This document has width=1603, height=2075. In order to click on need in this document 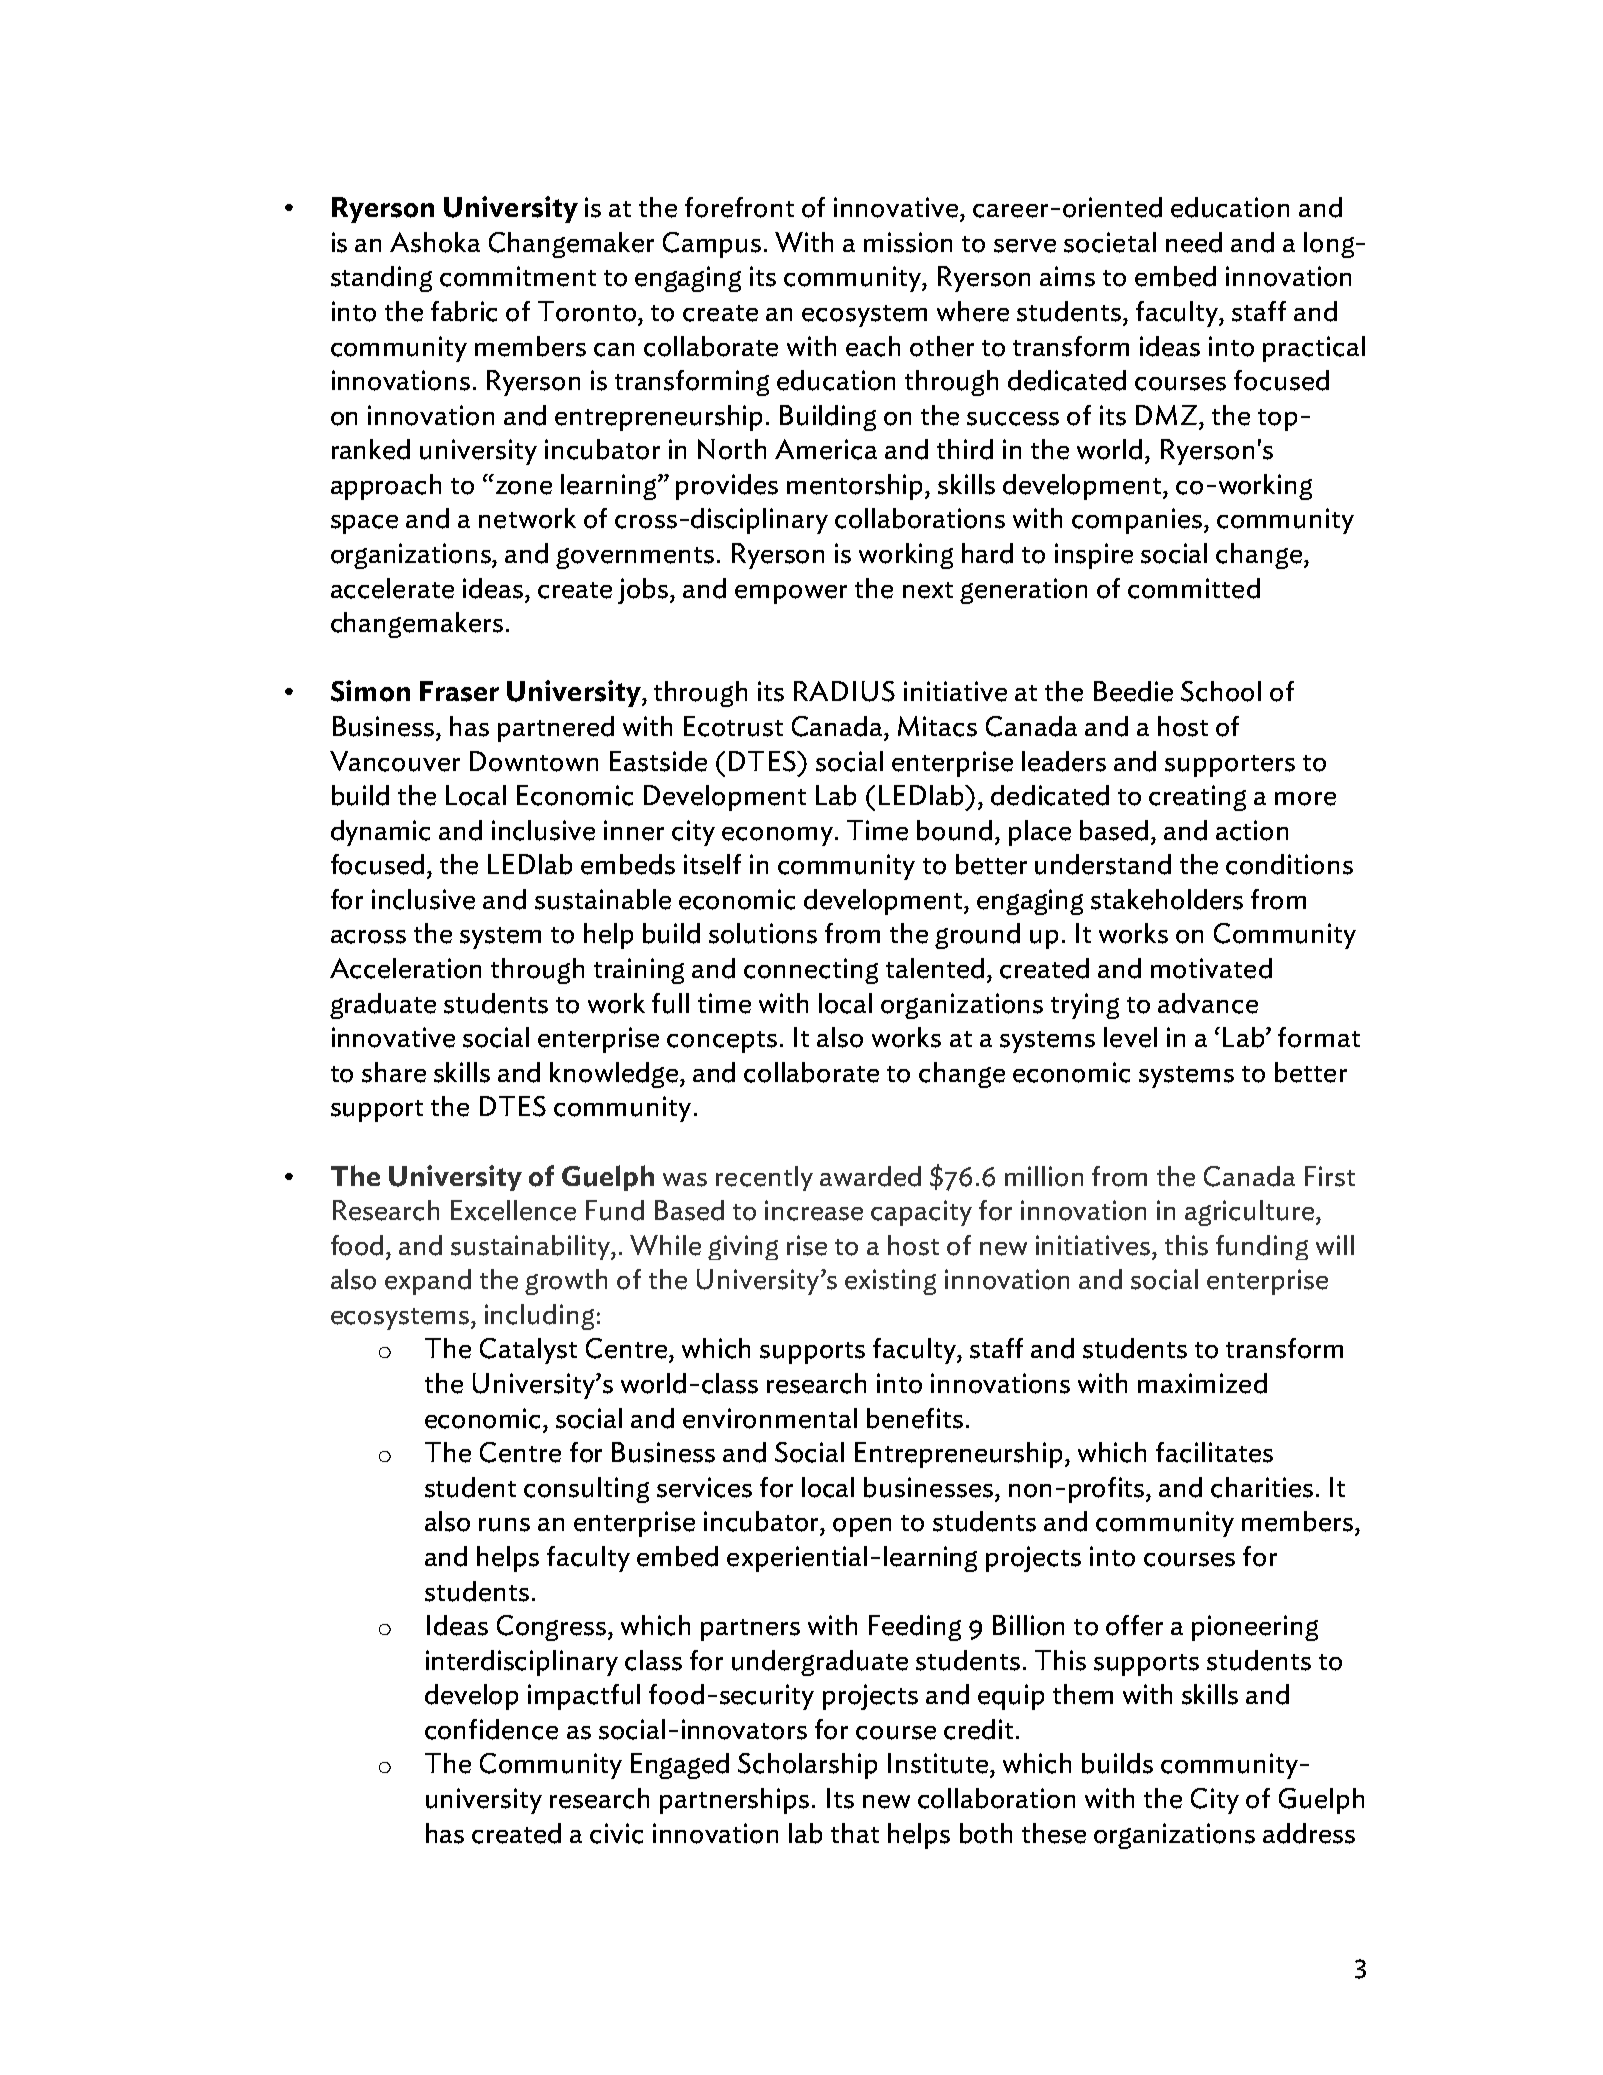, I will do `click(1194, 242)`.
